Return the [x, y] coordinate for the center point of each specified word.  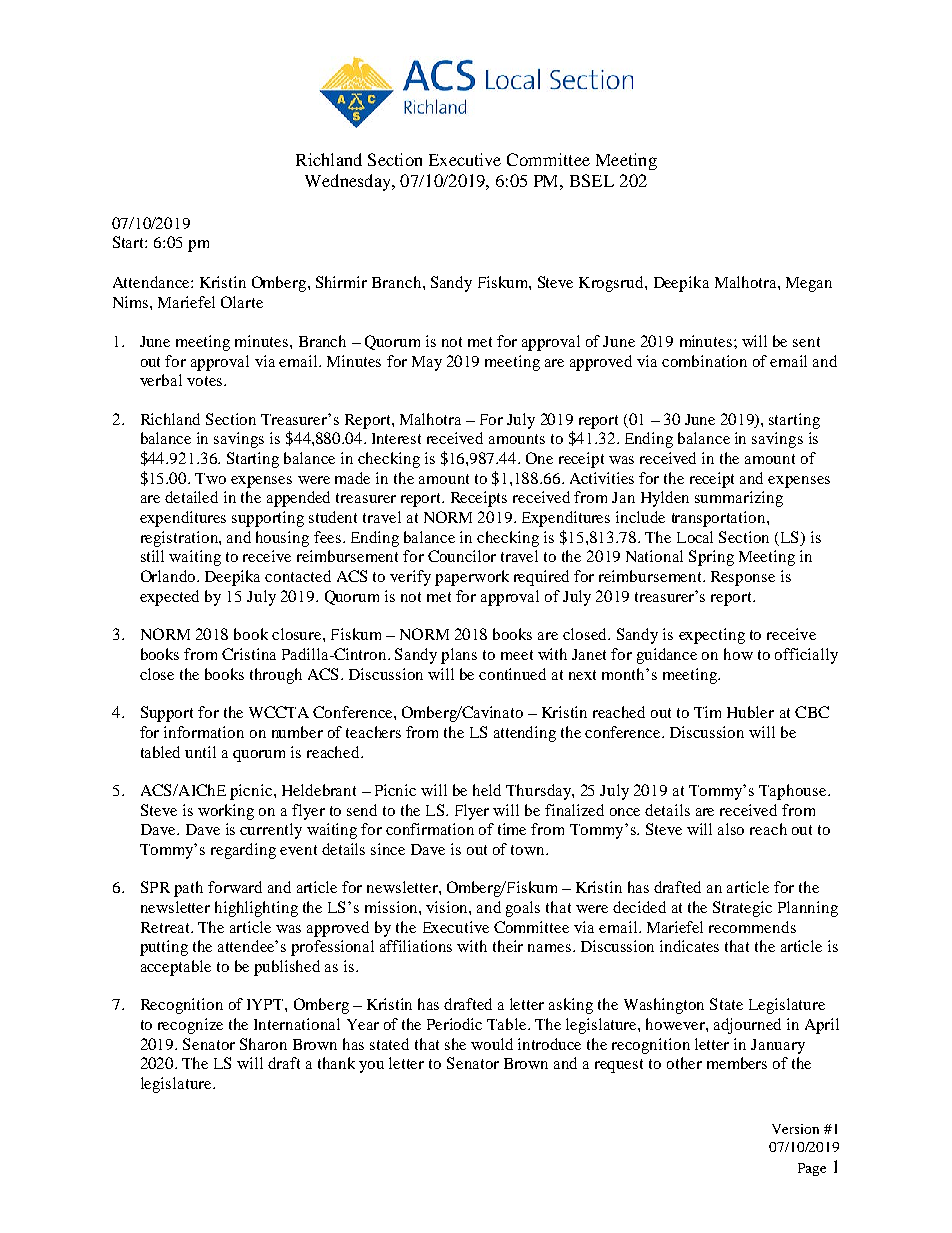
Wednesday [349, 182]
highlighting [256, 909]
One [539, 458]
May [427, 363]
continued [512, 674]
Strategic [742, 909]
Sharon [263, 1044]
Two [210, 478]
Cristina [249, 654]
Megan [809, 284]
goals [523, 909]
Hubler [750, 712]
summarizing [739, 499]
